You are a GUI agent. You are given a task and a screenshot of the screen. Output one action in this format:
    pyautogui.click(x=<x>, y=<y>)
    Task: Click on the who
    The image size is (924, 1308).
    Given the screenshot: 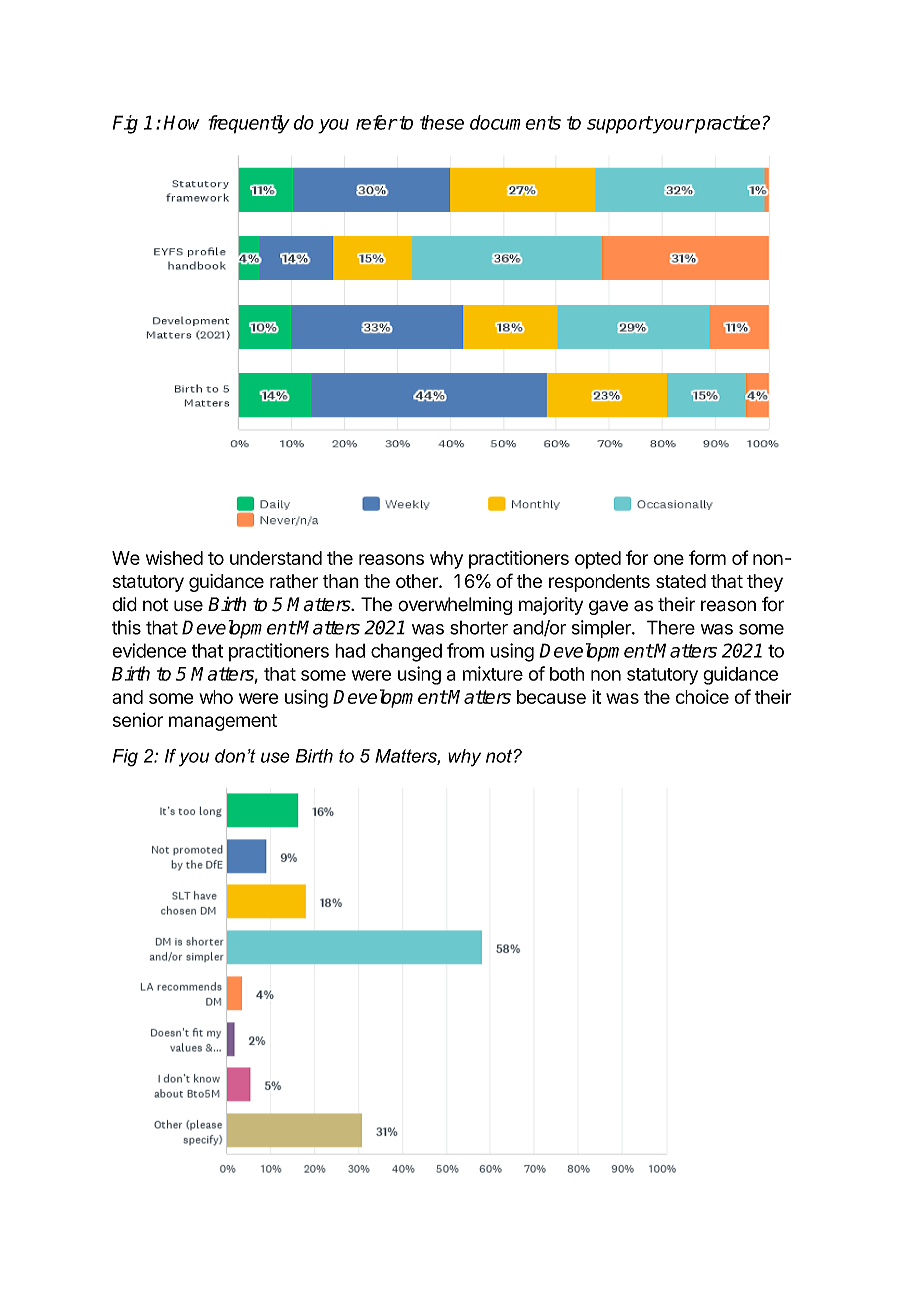 What is the action you would take?
    pyautogui.click(x=216, y=697)
